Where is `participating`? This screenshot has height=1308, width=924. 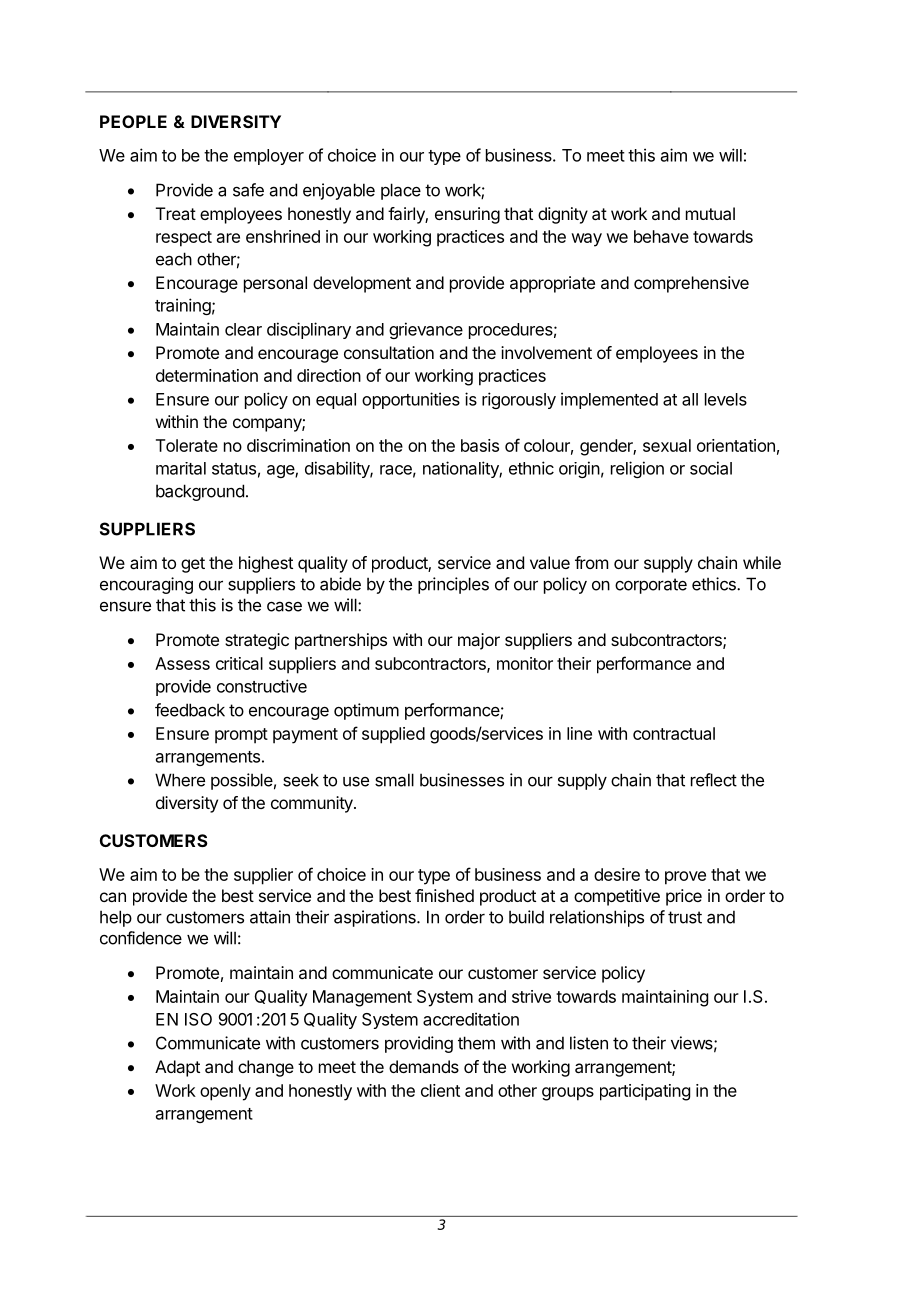
participating is located at coordinates (645, 1092).
